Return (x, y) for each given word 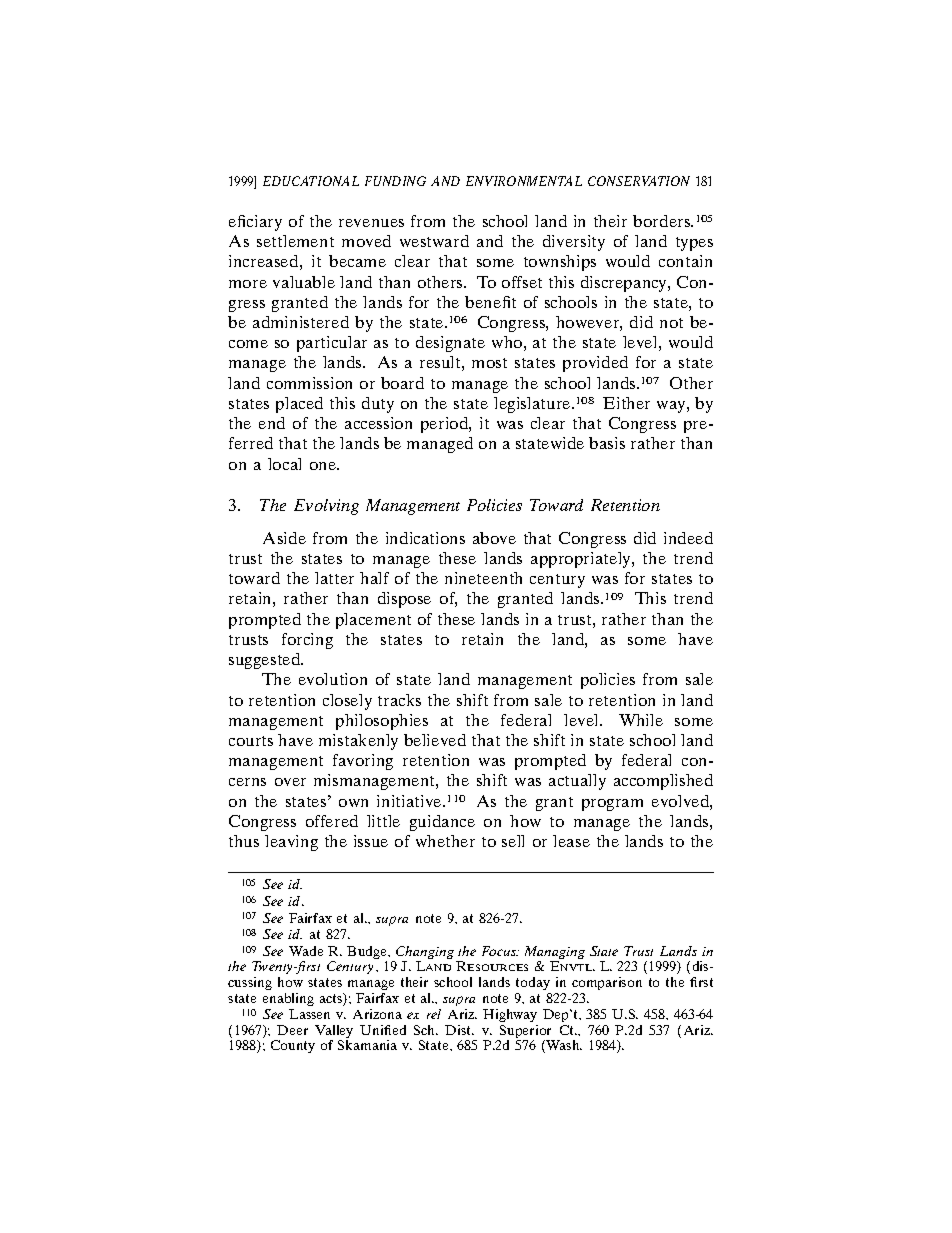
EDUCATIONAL (311, 181)
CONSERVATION (639, 181)
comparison (607, 983)
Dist (459, 1030)
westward (434, 241)
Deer (292, 1030)
